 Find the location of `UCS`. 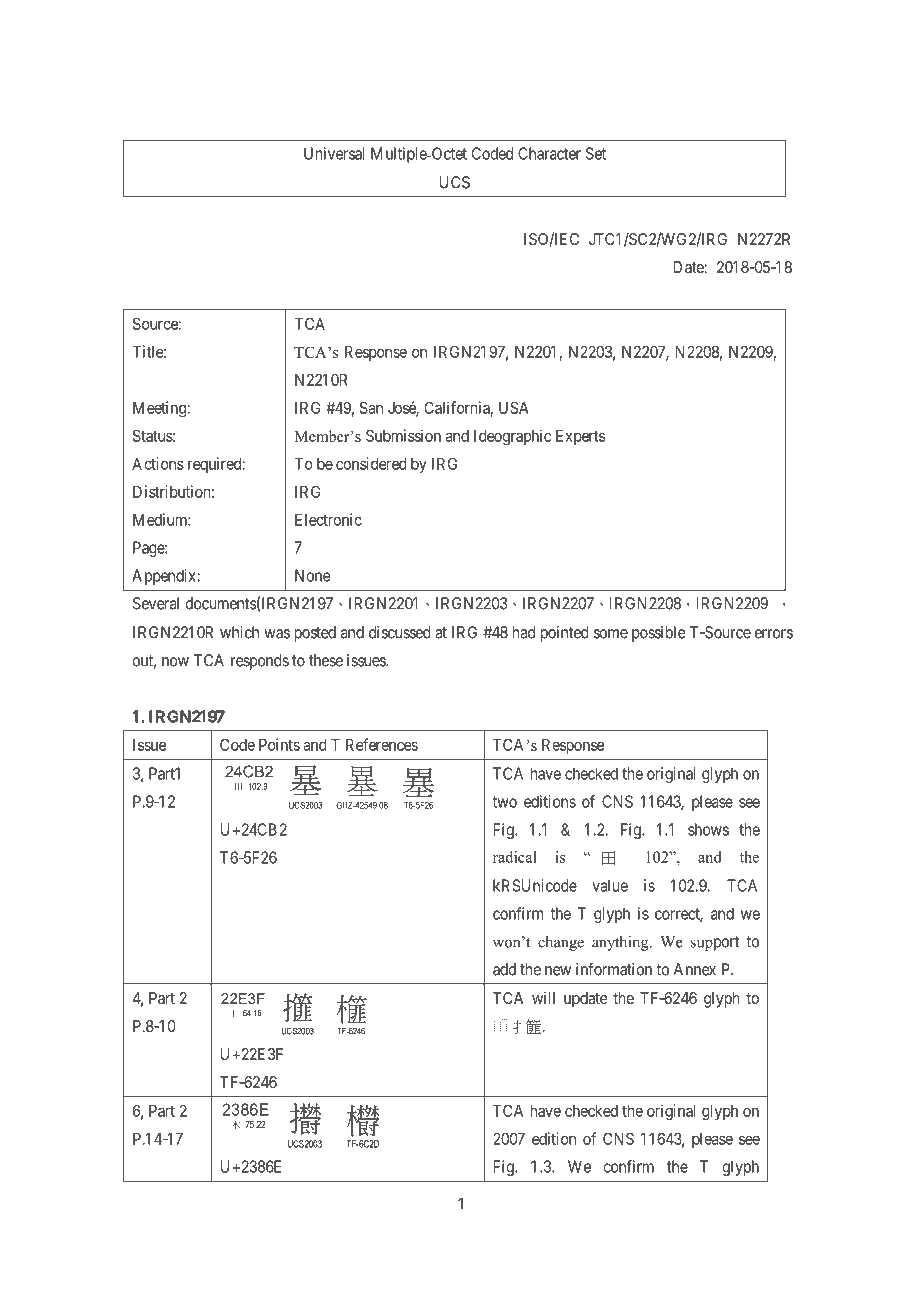

UCS is located at coordinates (454, 182).
